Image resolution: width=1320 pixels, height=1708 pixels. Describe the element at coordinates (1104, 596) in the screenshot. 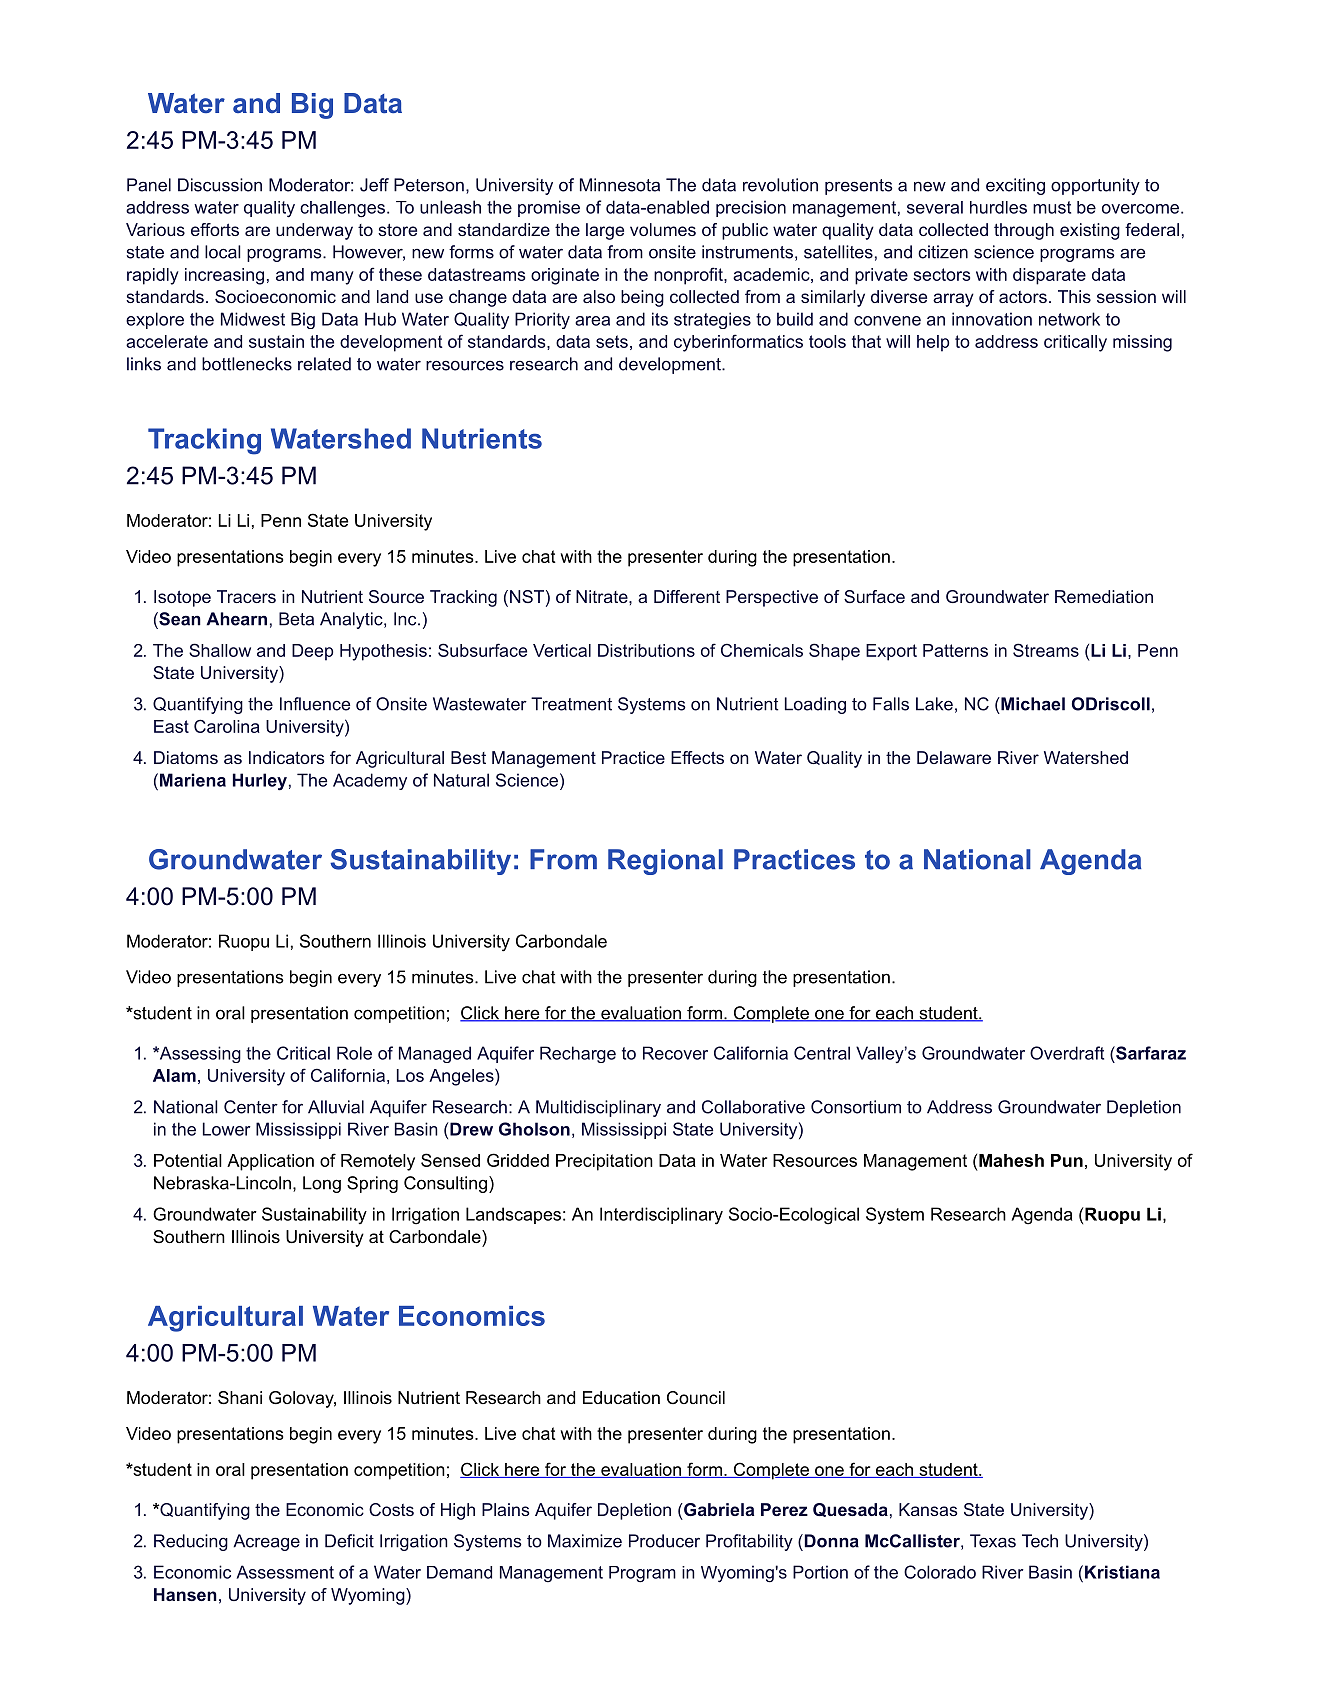

I see `Remediation` at that location.
